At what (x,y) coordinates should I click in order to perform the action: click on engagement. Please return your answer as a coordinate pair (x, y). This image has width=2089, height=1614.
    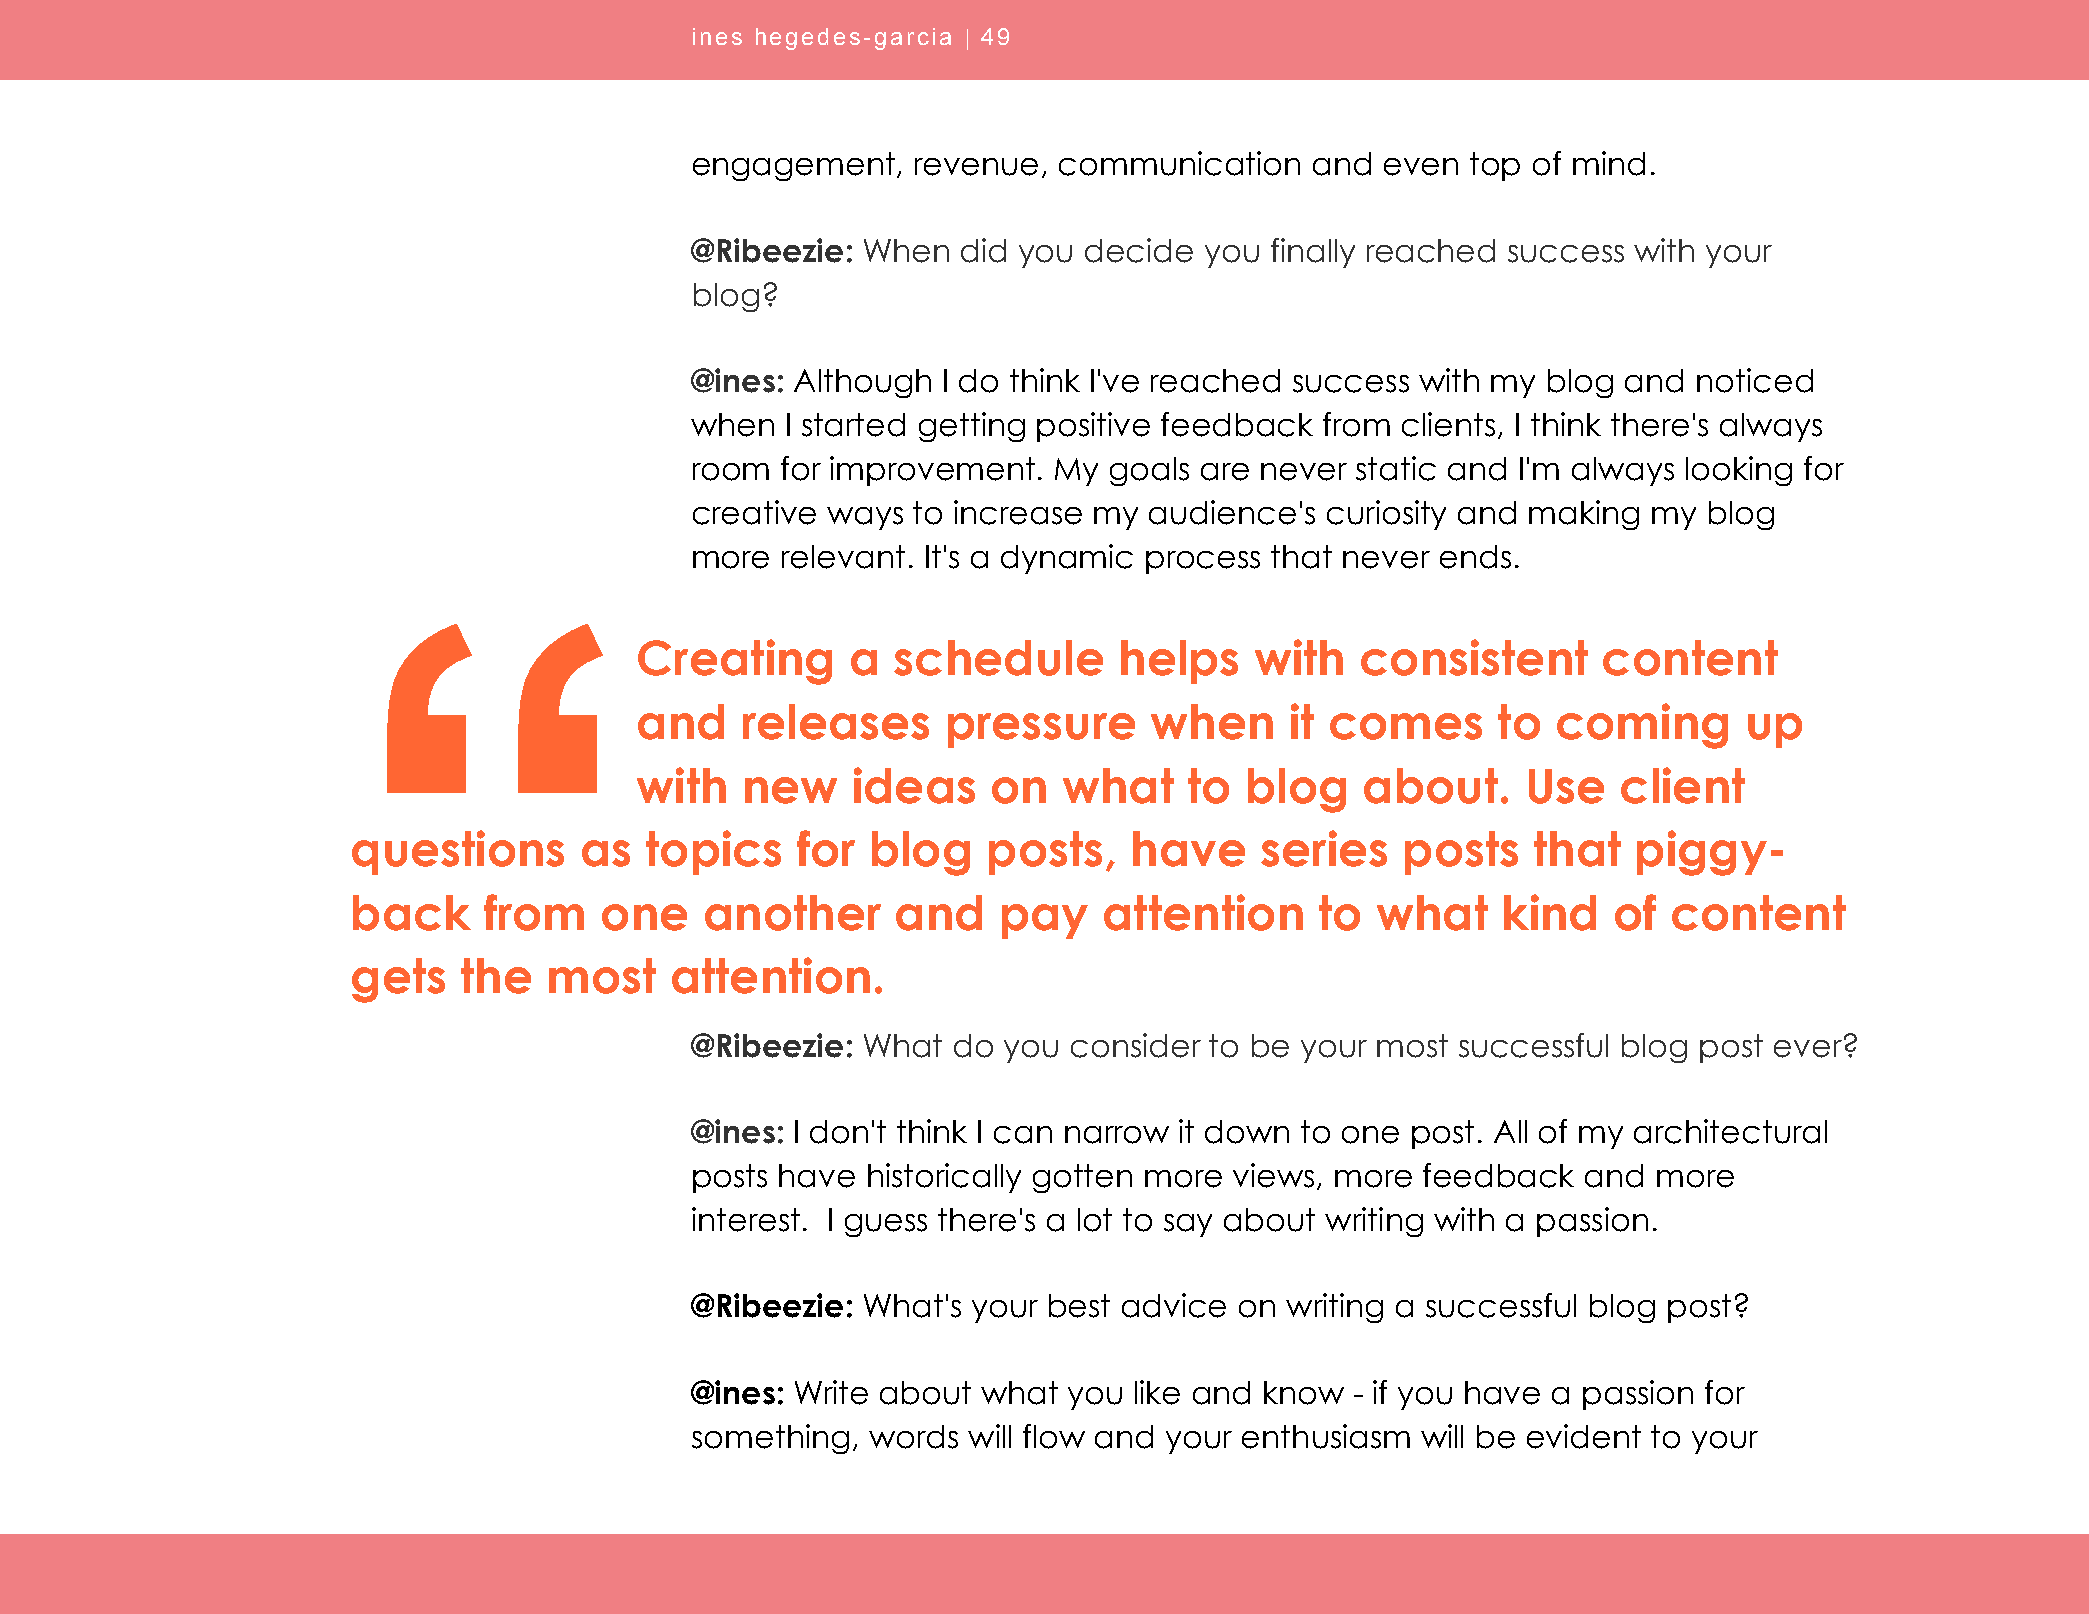
    Looking at the image, I should click on (795, 166).
